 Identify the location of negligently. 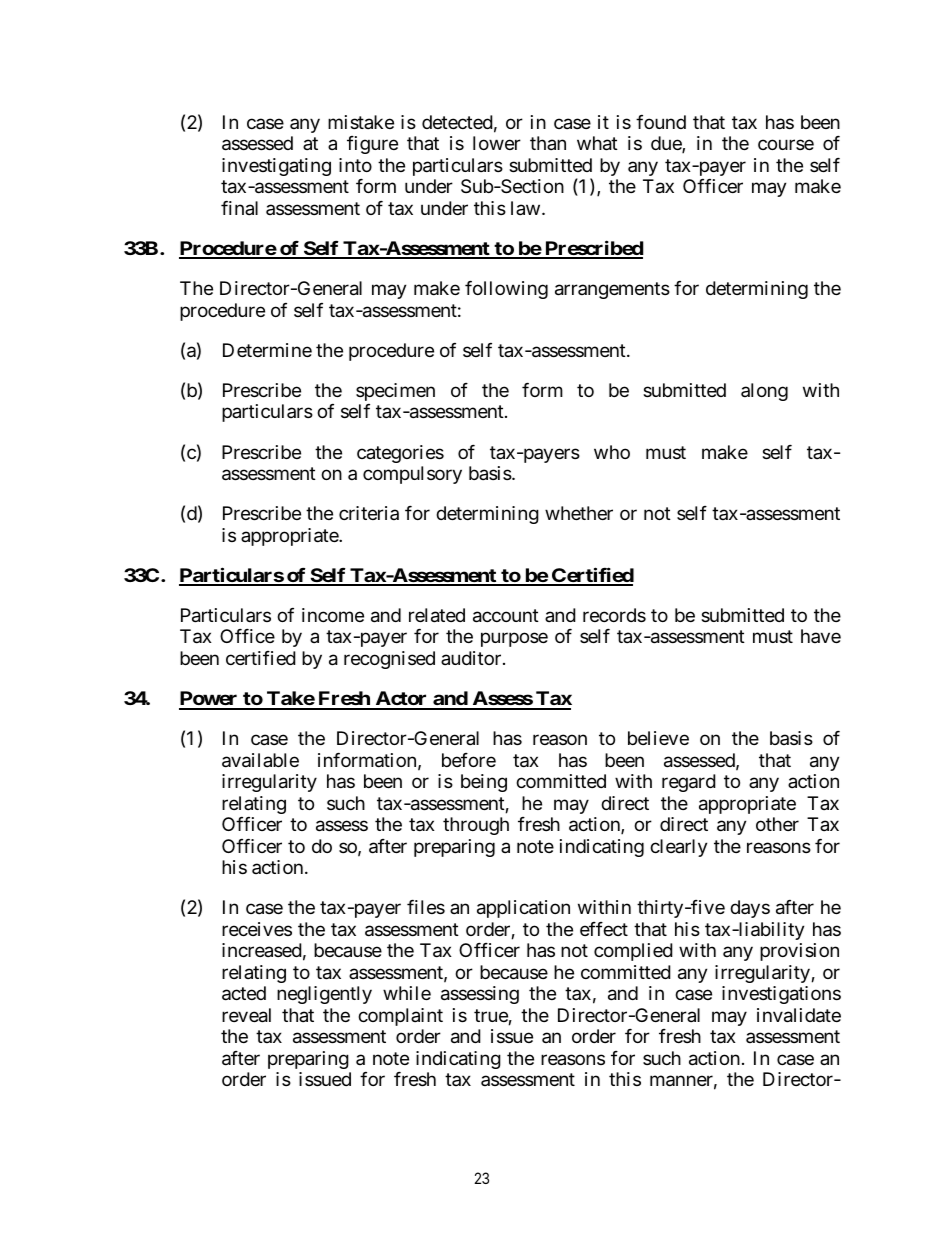
(324, 995).
